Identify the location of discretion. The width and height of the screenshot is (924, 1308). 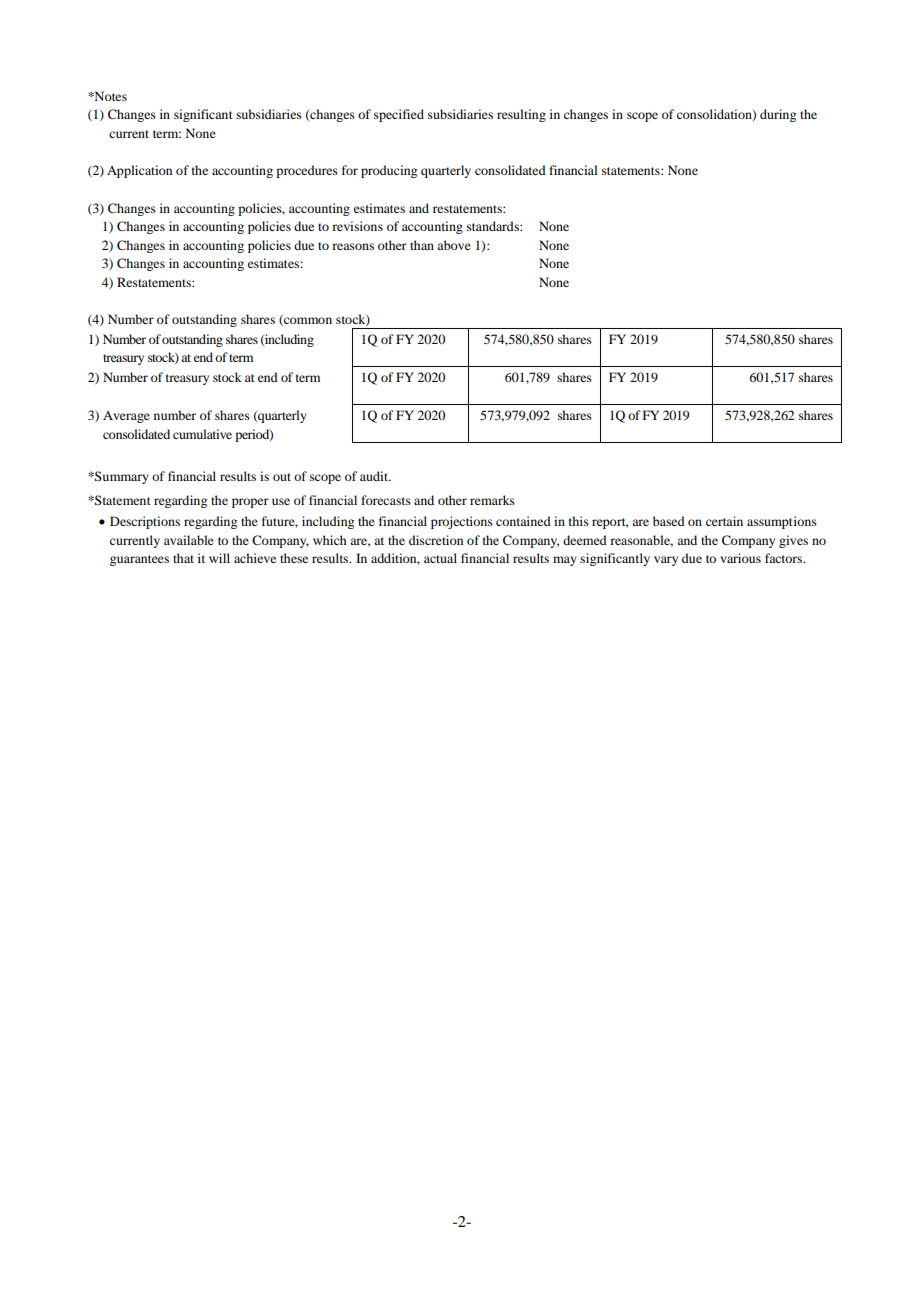
(436, 540).
